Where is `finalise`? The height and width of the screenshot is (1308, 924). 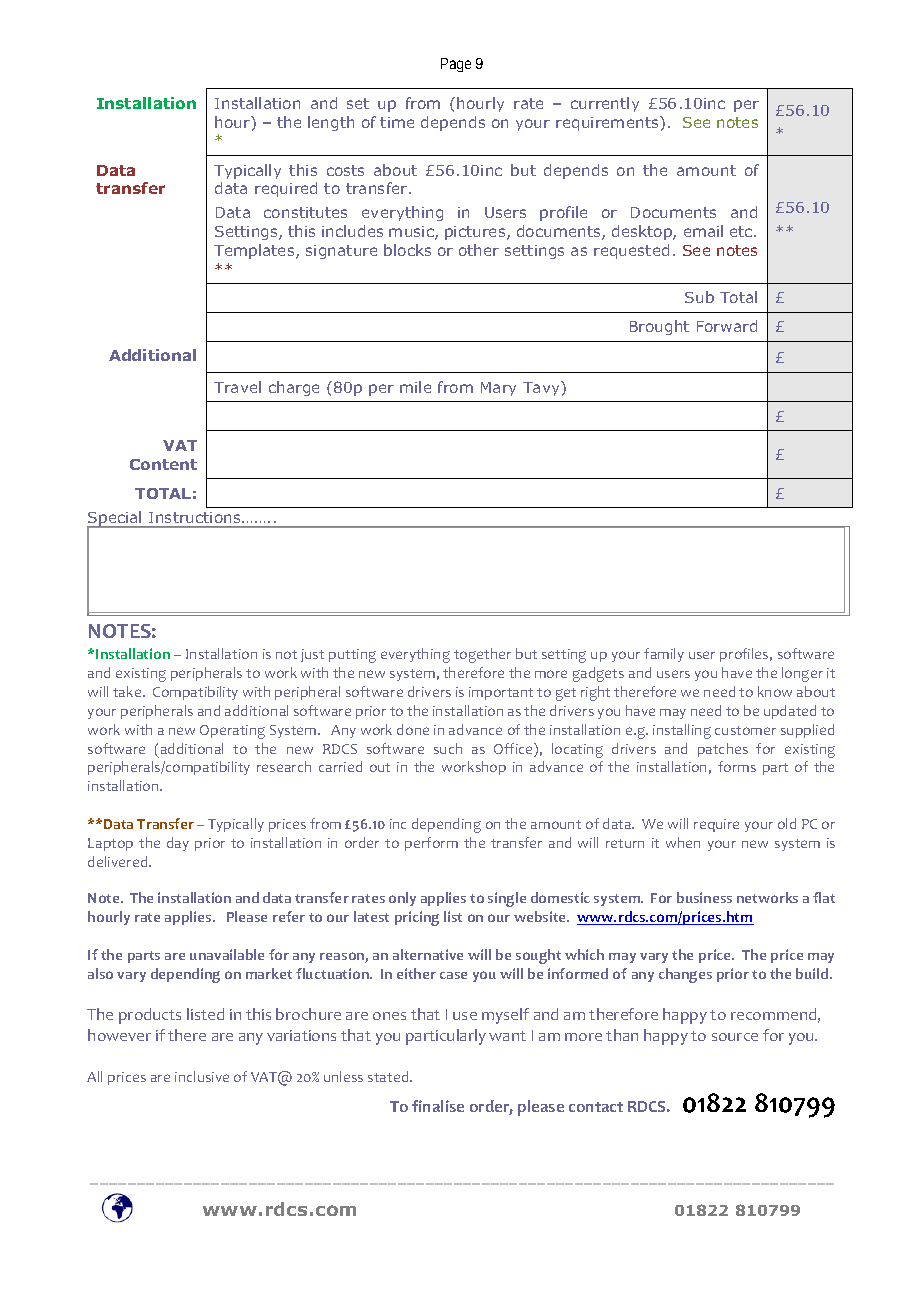 finalise is located at coordinates (438, 1106).
